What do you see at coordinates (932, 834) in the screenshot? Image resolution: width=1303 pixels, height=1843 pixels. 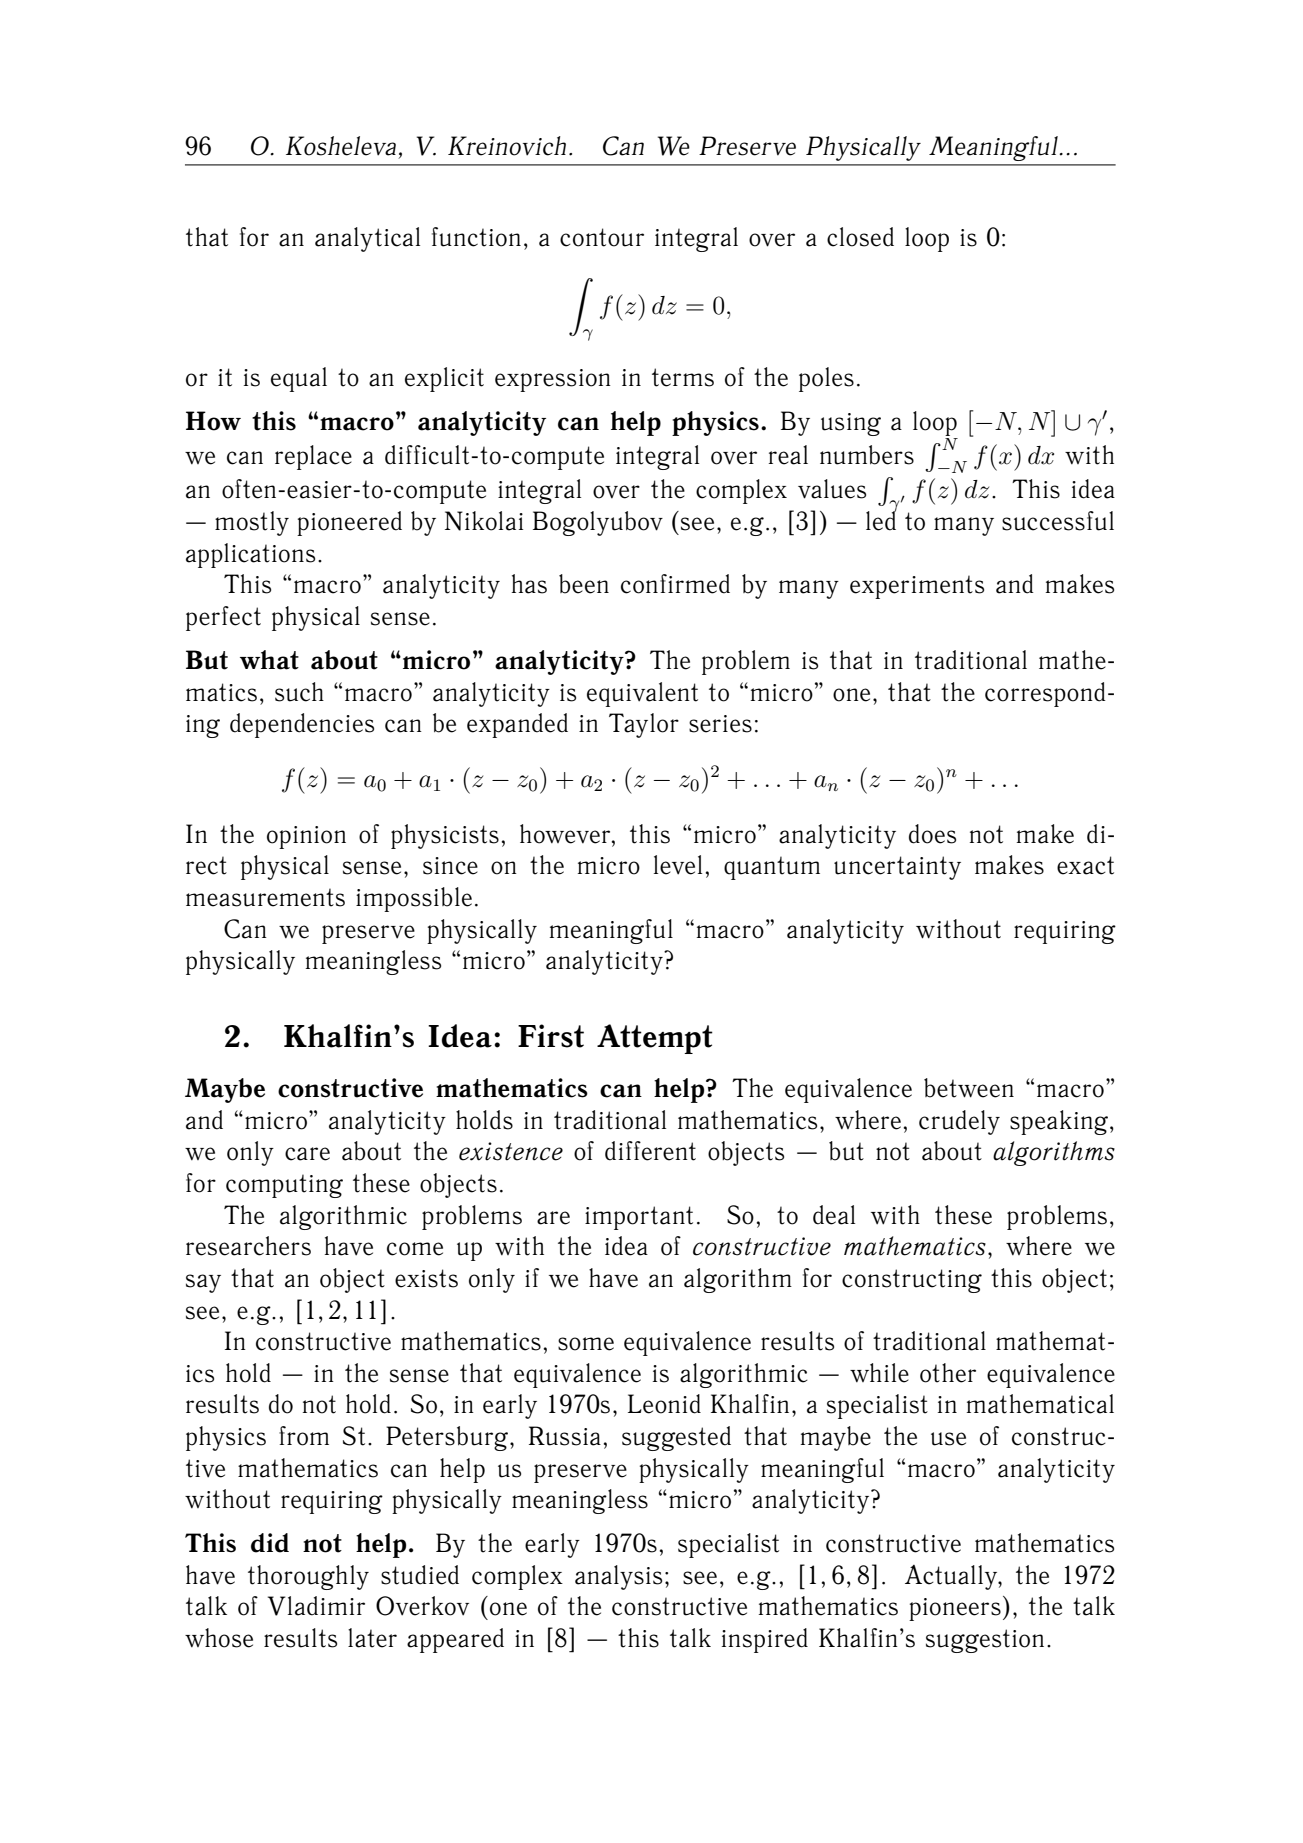 I see `does` at bounding box center [932, 834].
